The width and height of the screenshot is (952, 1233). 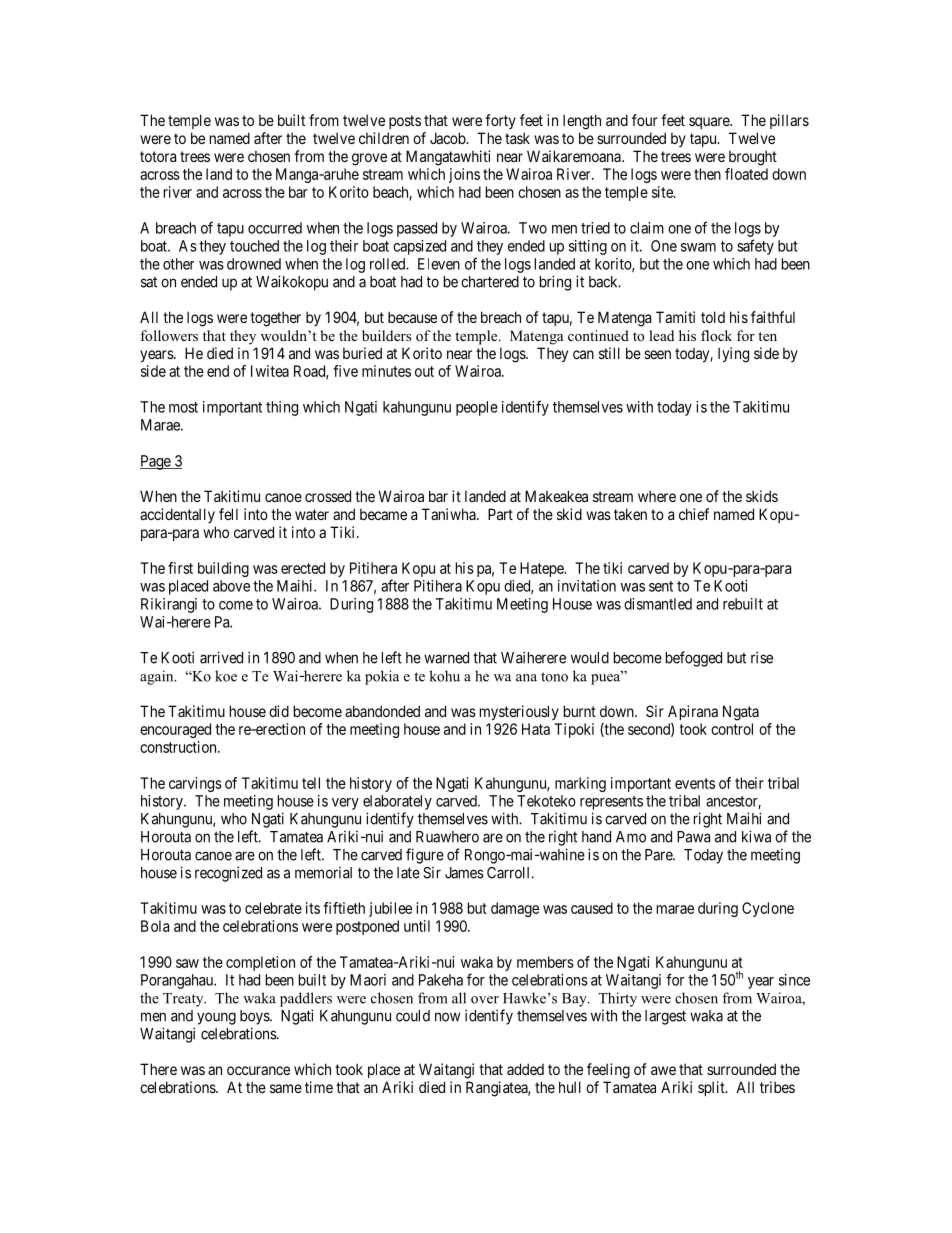 What do you see at coordinates (448, 138) in the screenshot?
I see `Jacob` at bounding box center [448, 138].
